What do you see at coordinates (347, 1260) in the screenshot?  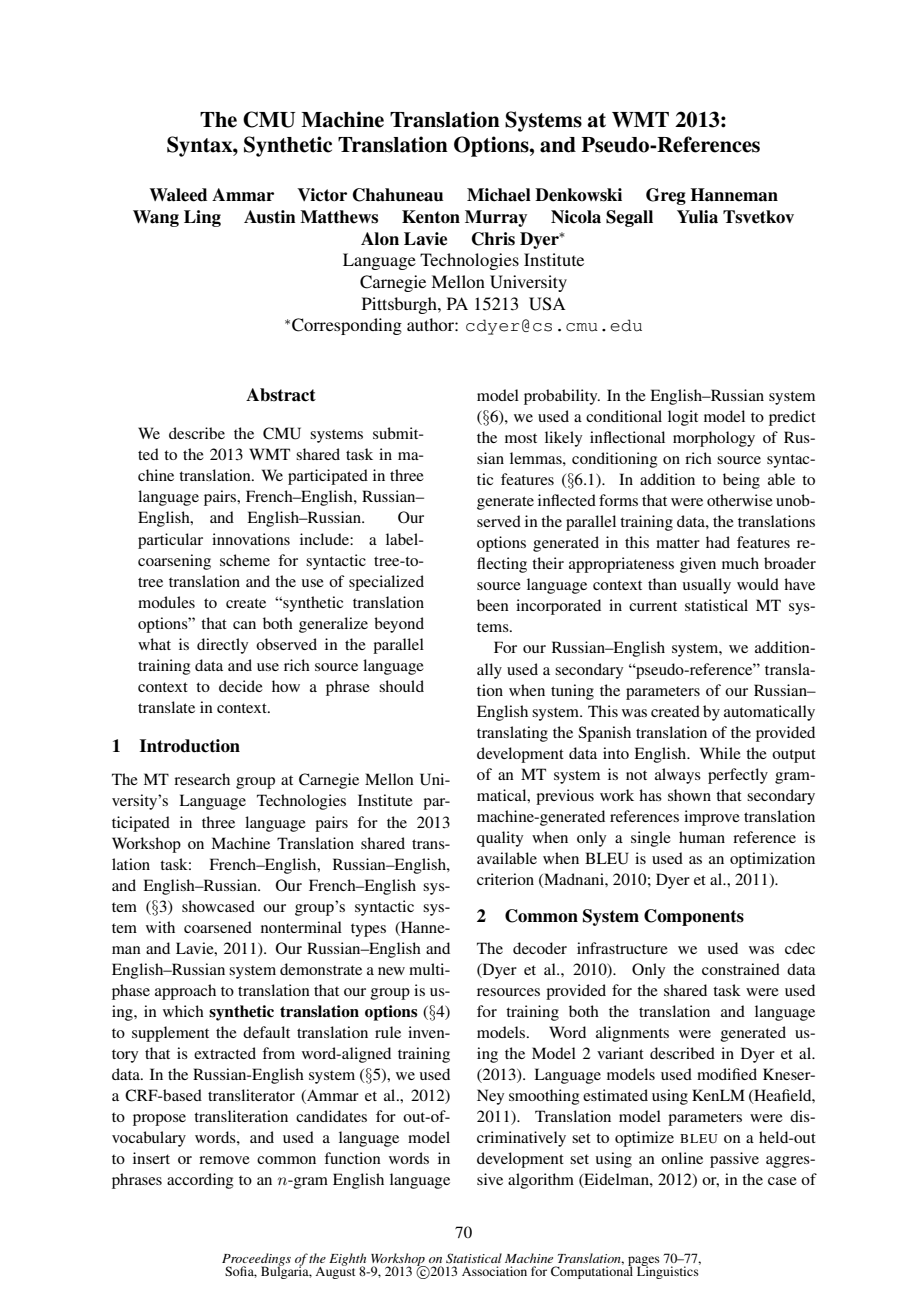 I see `Eighth` at bounding box center [347, 1260].
